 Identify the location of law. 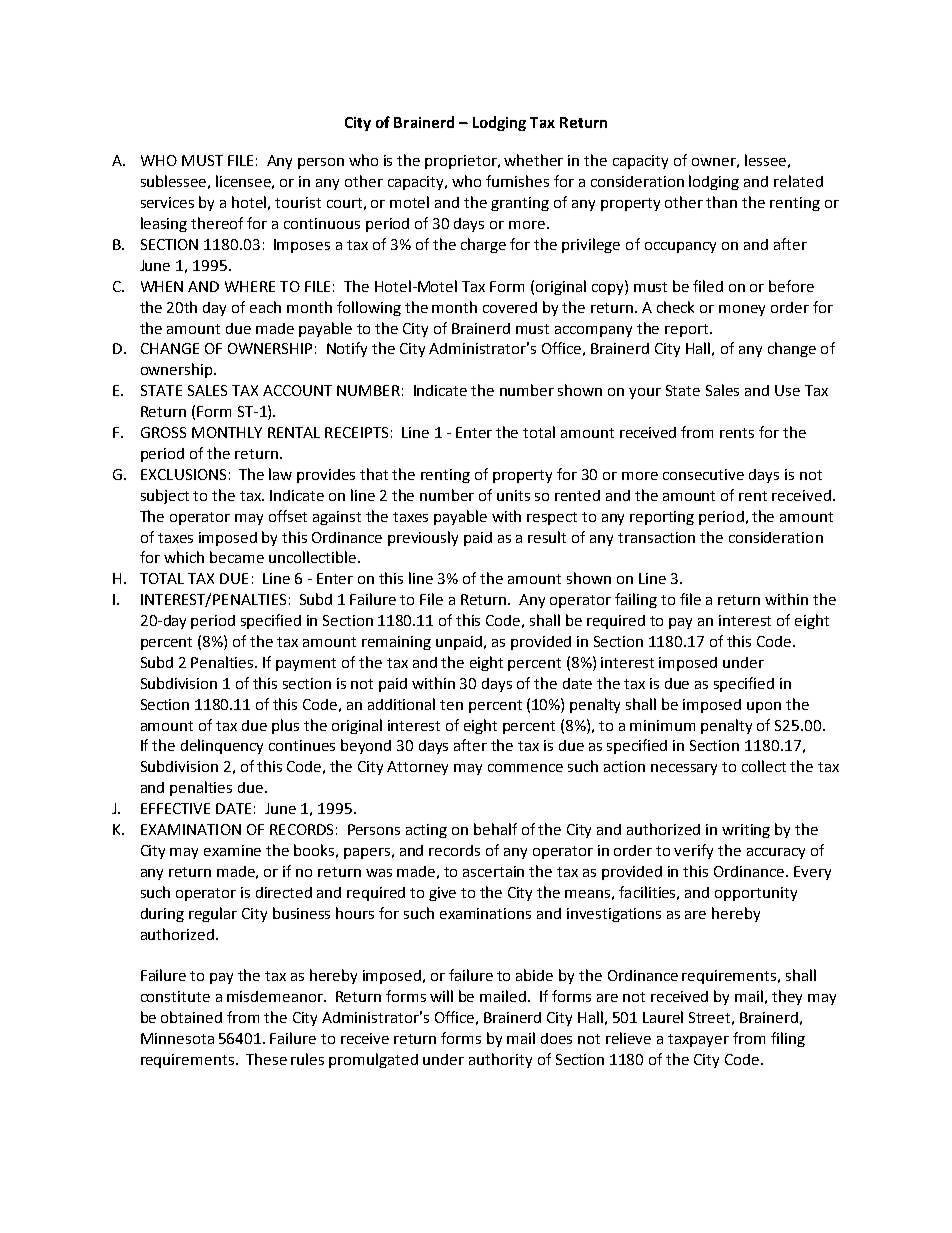
(280, 474).
